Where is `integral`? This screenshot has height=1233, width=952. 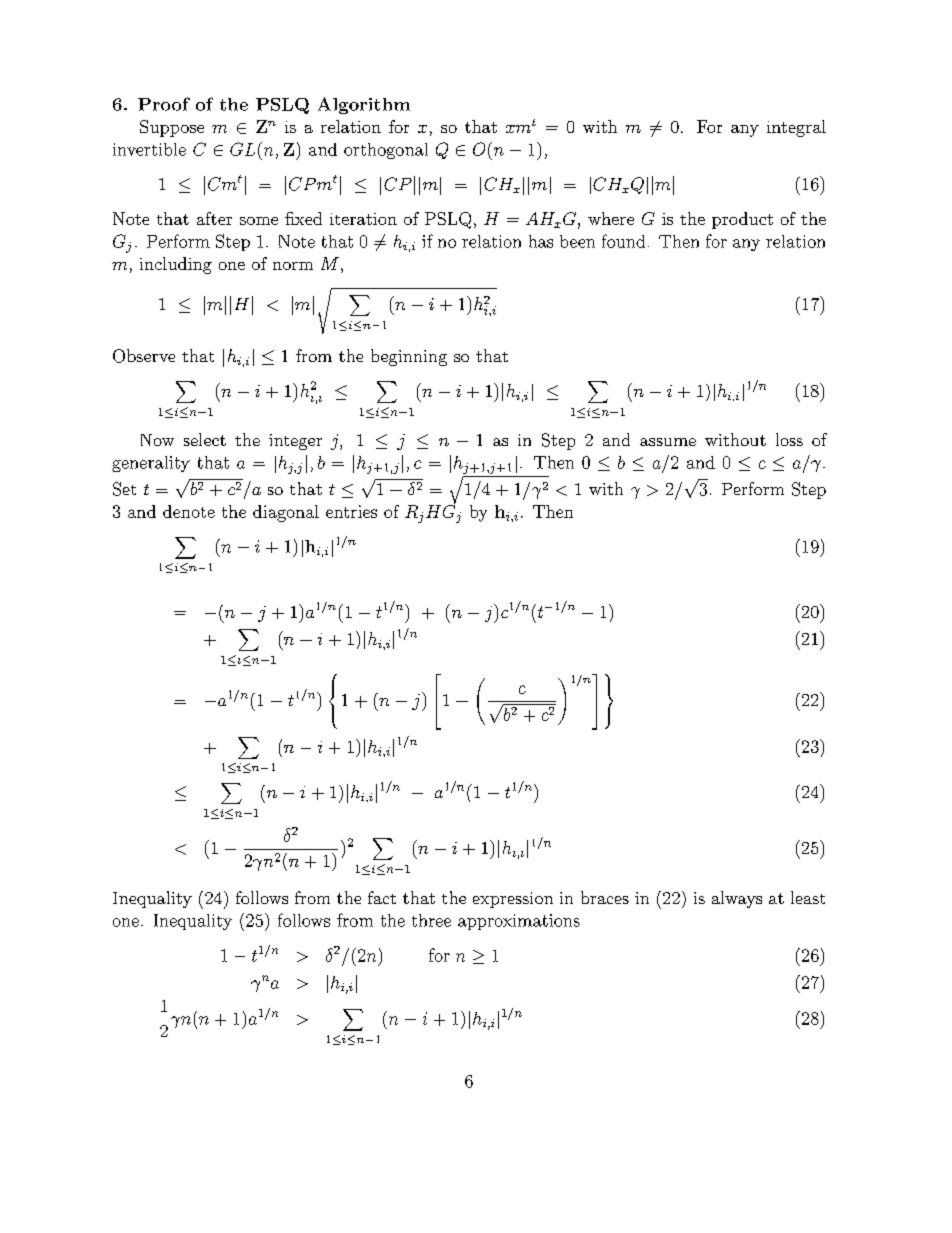 integral is located at coordinates (796, 128).
